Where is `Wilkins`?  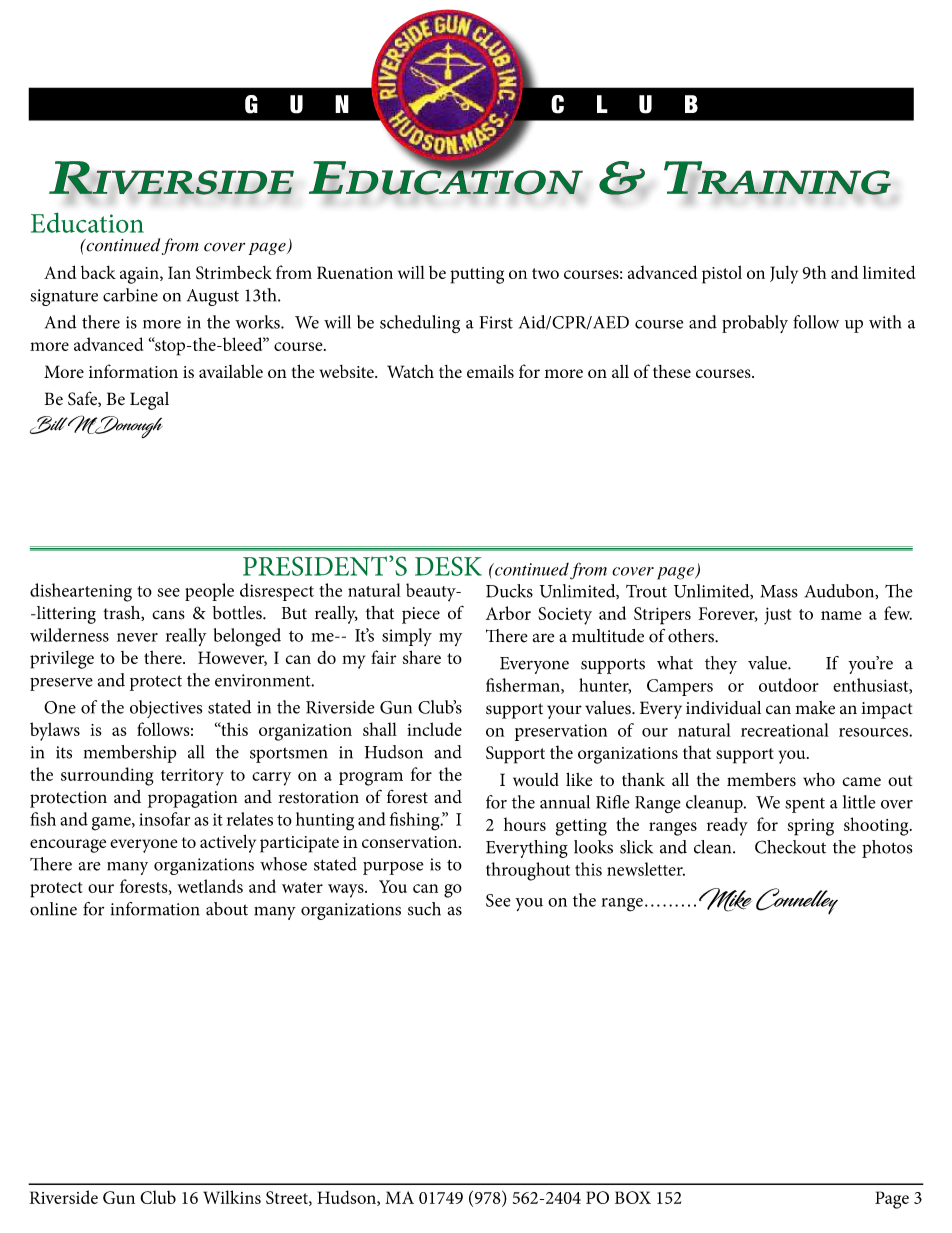 Wilkins is located at coordinates (232, 1197).
